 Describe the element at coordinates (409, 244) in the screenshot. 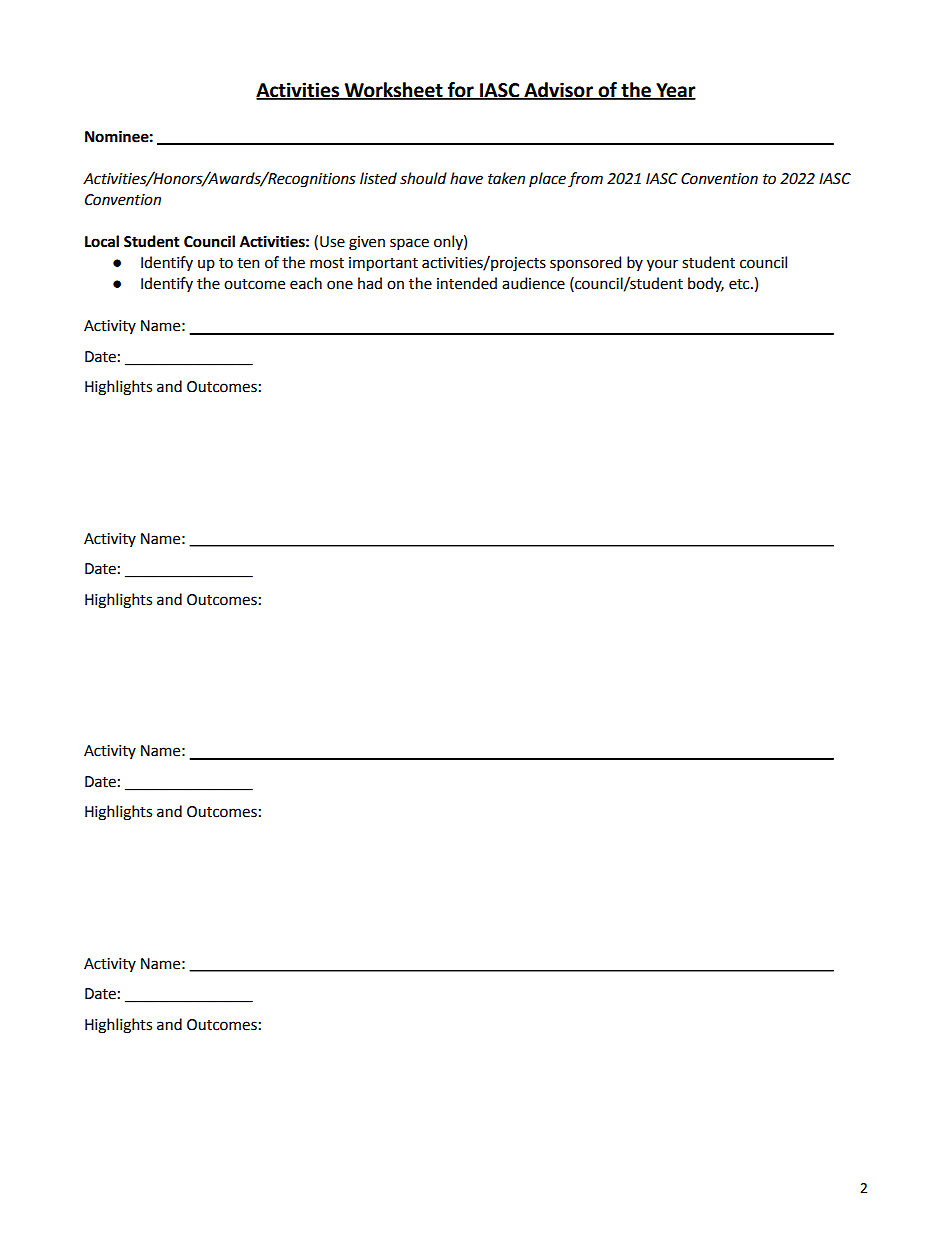

I see `space` at that location.
